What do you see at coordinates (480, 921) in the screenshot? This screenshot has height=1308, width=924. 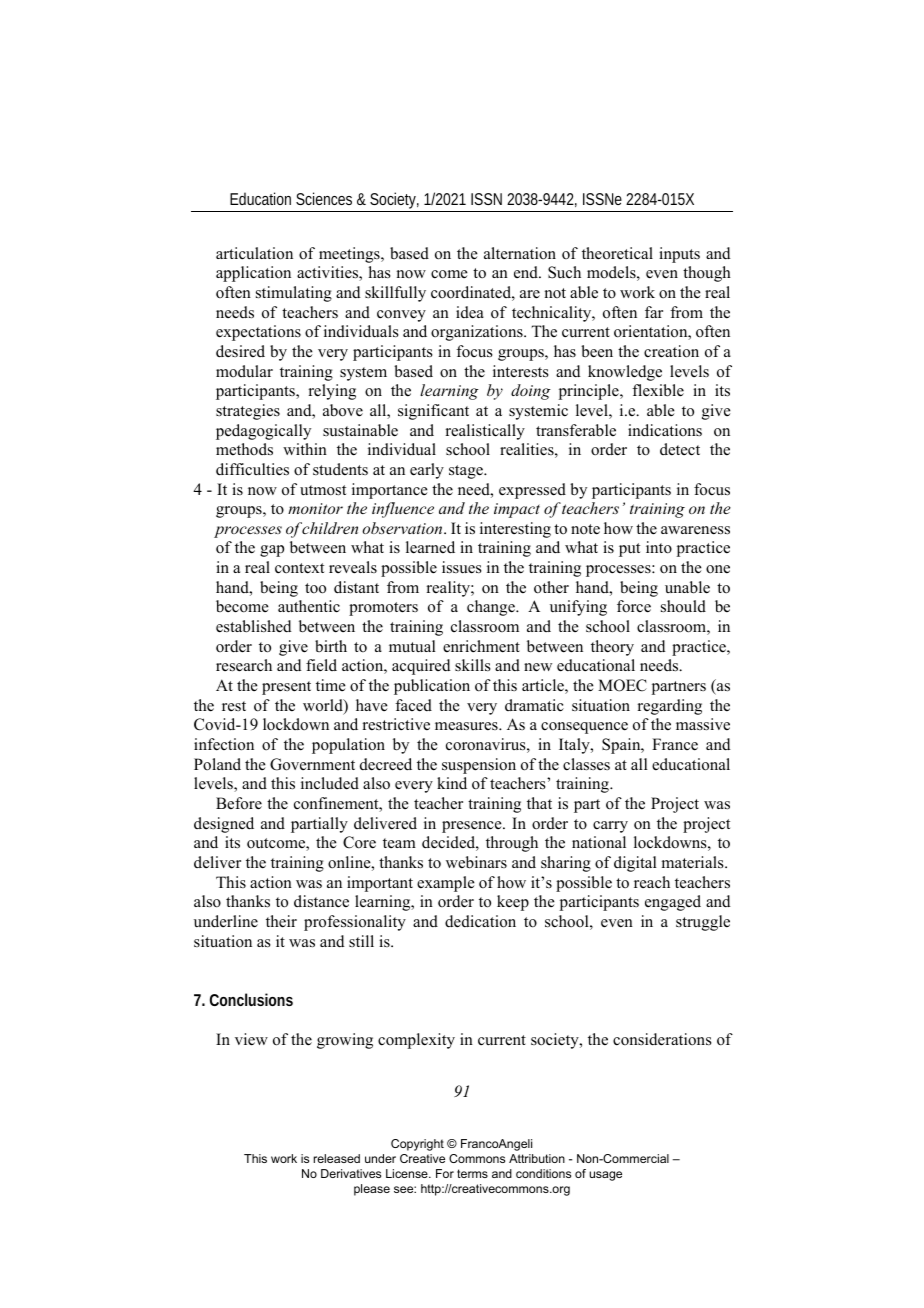 I see `dedication` at bounding box center [480, 921].
